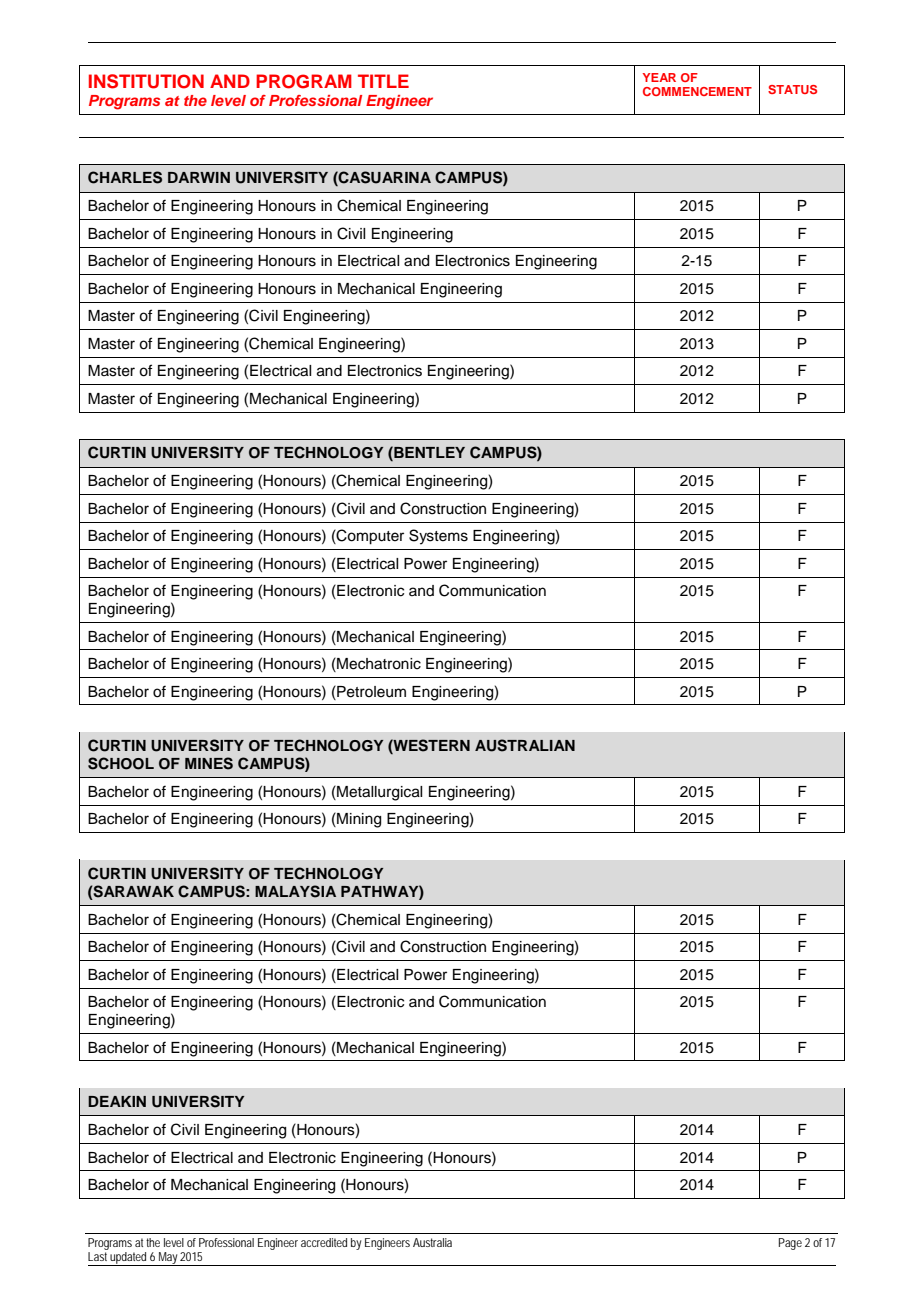  What do you see at coordinates (790, 1244) in the page?
I see `Page` at bounding box center [790, 1244].
